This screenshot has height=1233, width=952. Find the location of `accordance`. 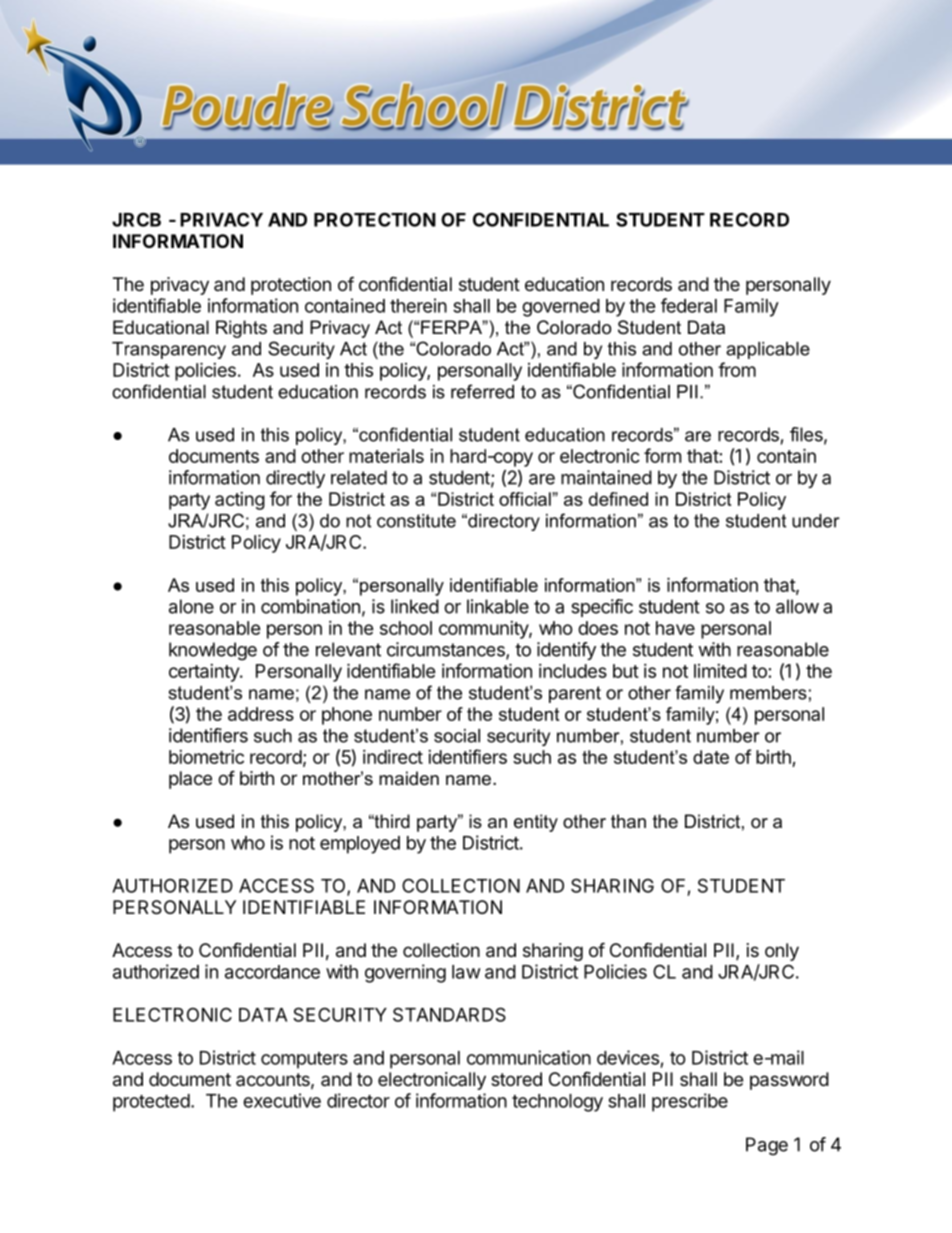

accordance is located at coordinates (272, 972).
